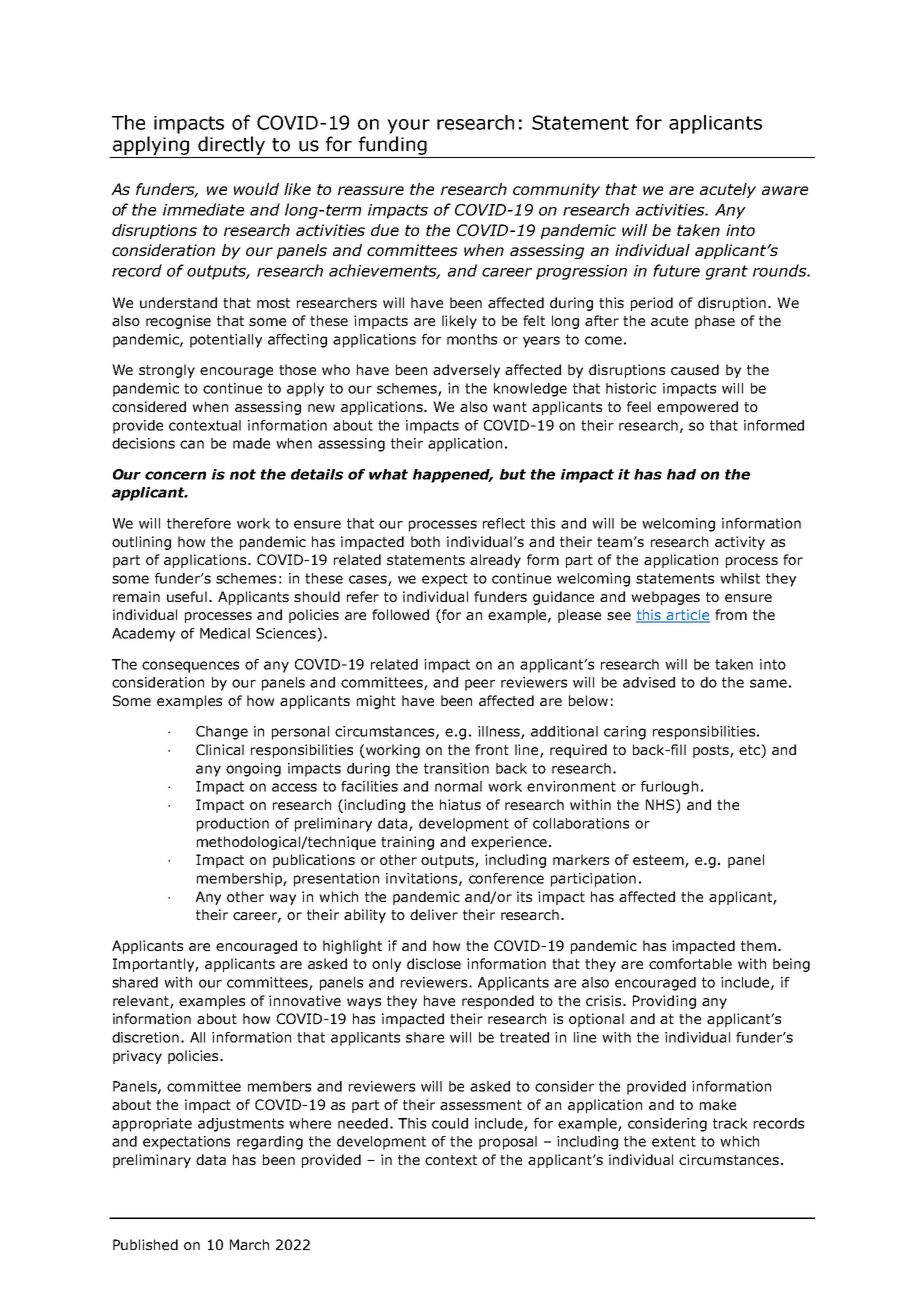 Image resolution: width=924 pixels, height=1308 pixels. What do you see at coordinates (190, 667) in the screenshot?
I see `consequences` at bounding box center [190, 667].
